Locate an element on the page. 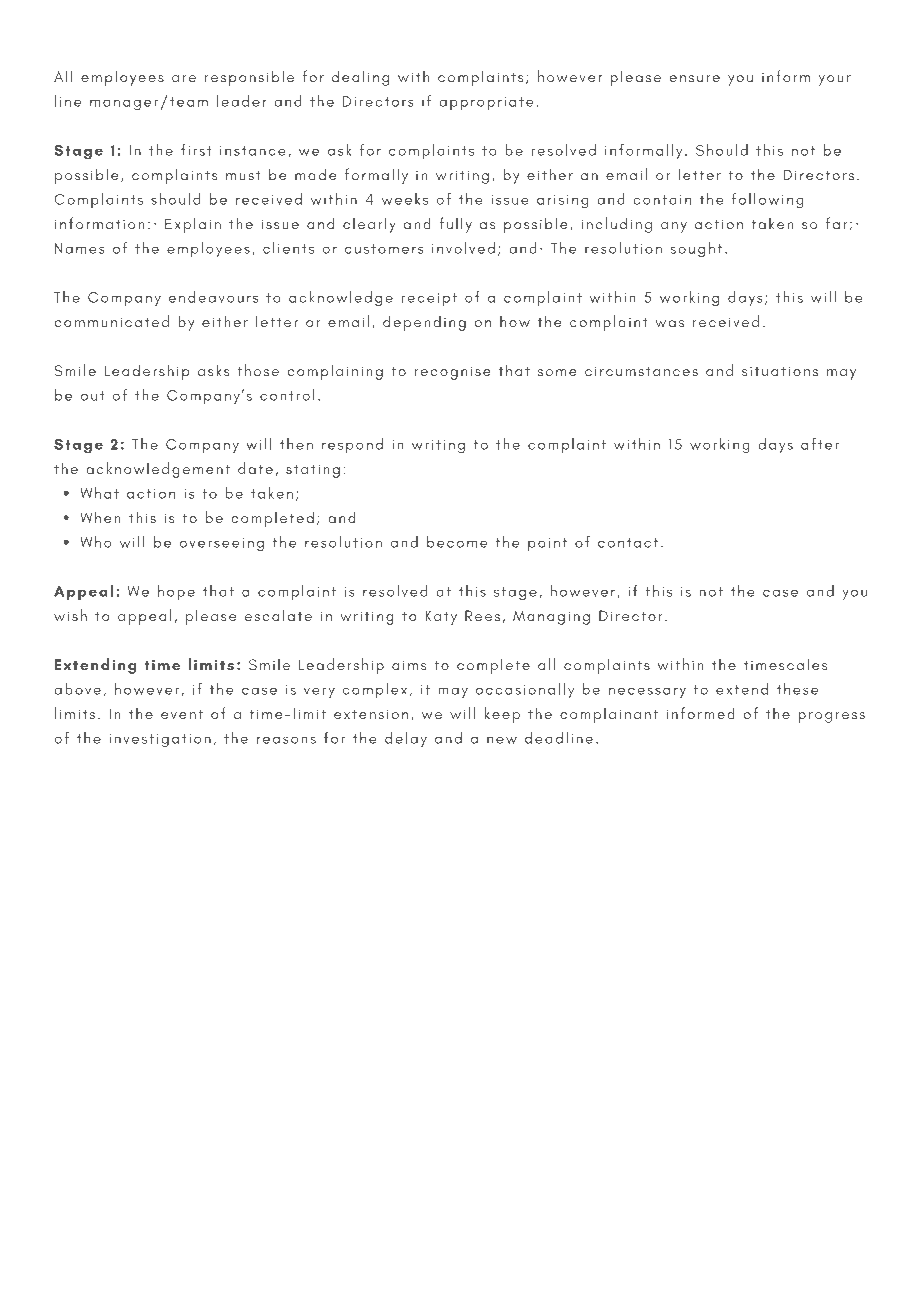 The image size is (924, 1308). appropriate is located at coordinates (486, 103).
